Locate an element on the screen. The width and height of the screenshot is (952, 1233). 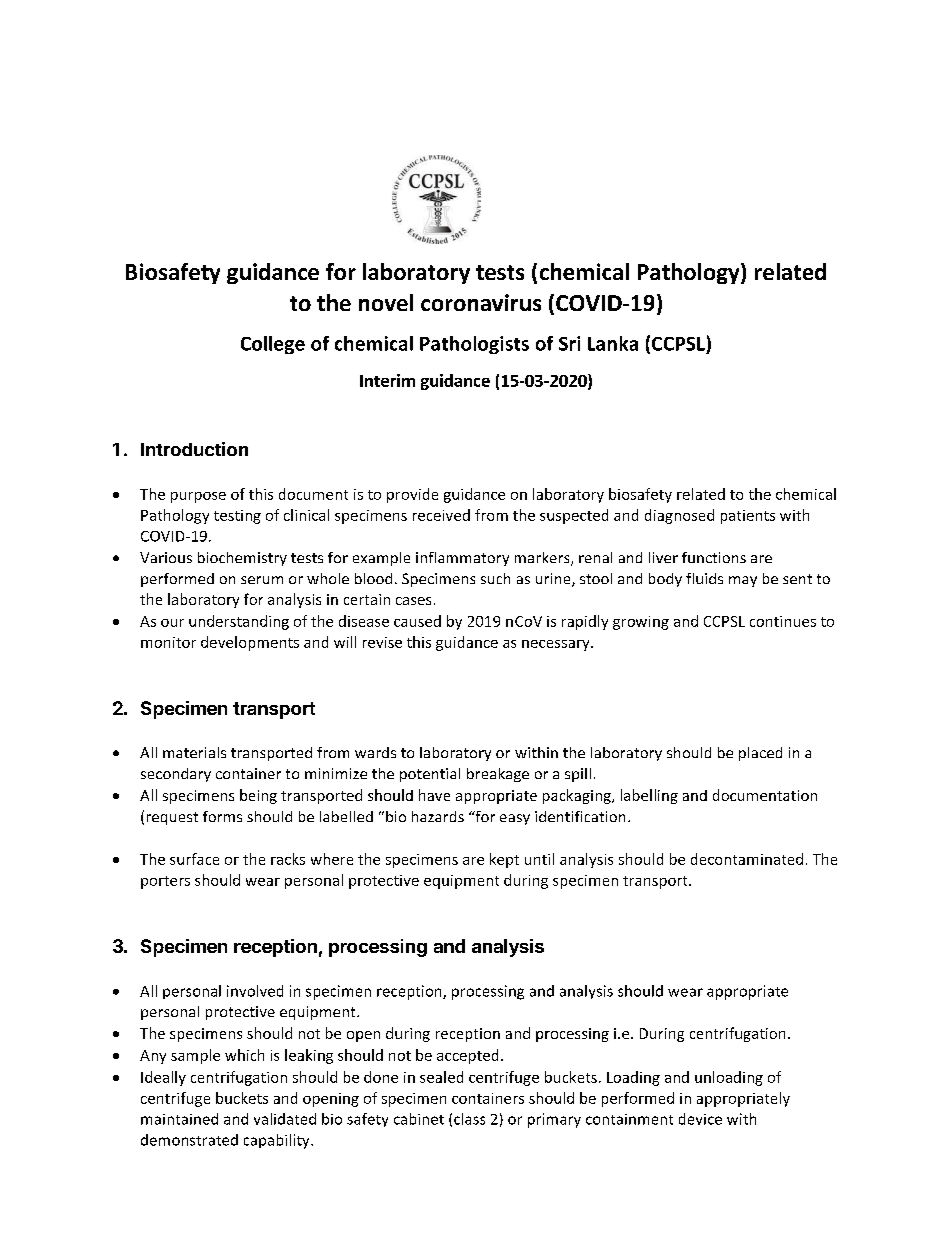
maintained is located at coordinates (179, 1119).
